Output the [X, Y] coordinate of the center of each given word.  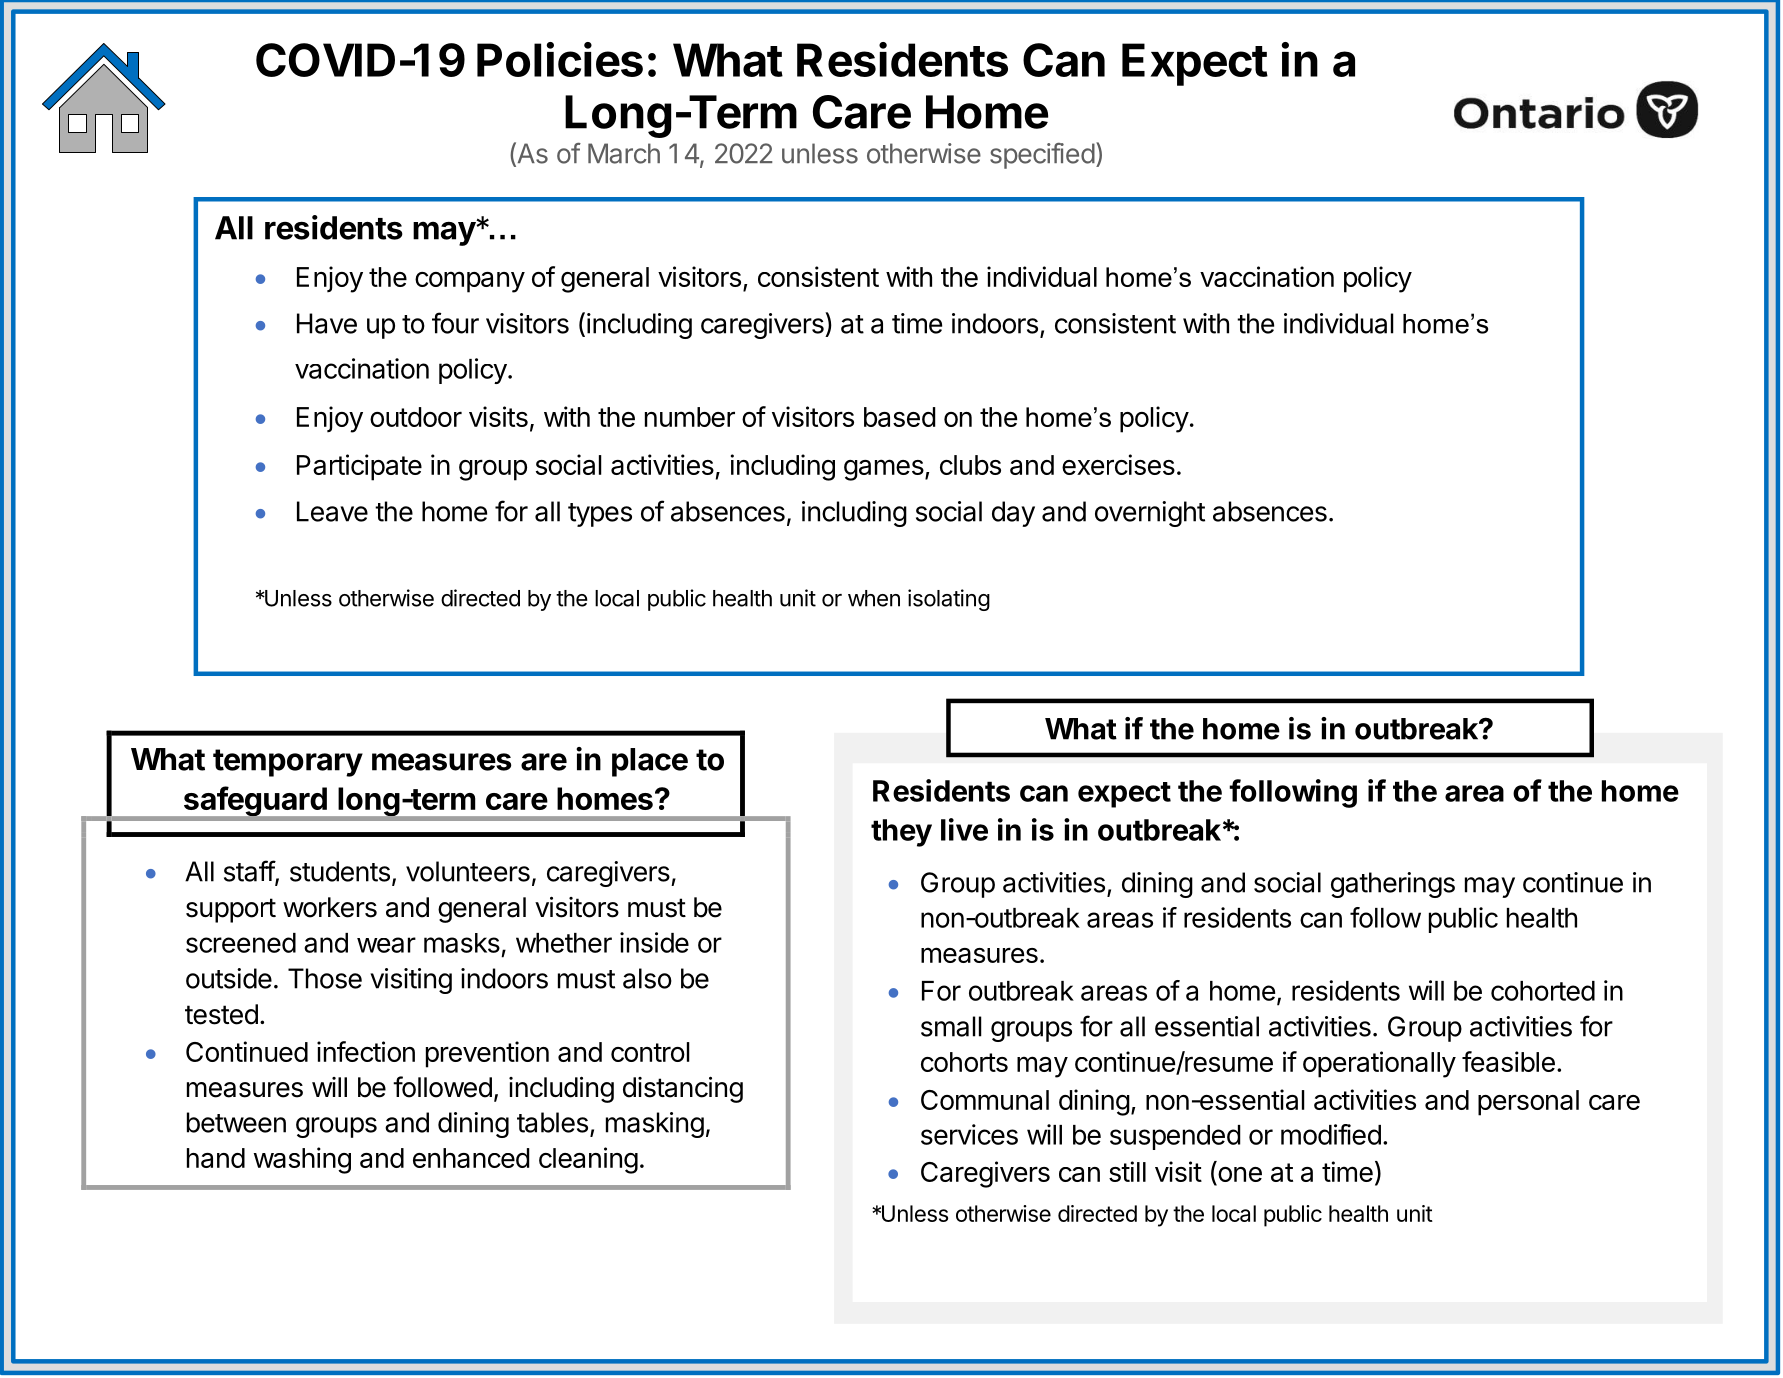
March [624, 153]
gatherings [1393, 885]
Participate [359, 467]
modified [1331, 1134]
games [884, 470]
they [901, 833]
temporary [288, 763]
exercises [1118, 464]
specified [1042, 156]
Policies [560, 59]
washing [302, 1160]
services [969, 1134]
